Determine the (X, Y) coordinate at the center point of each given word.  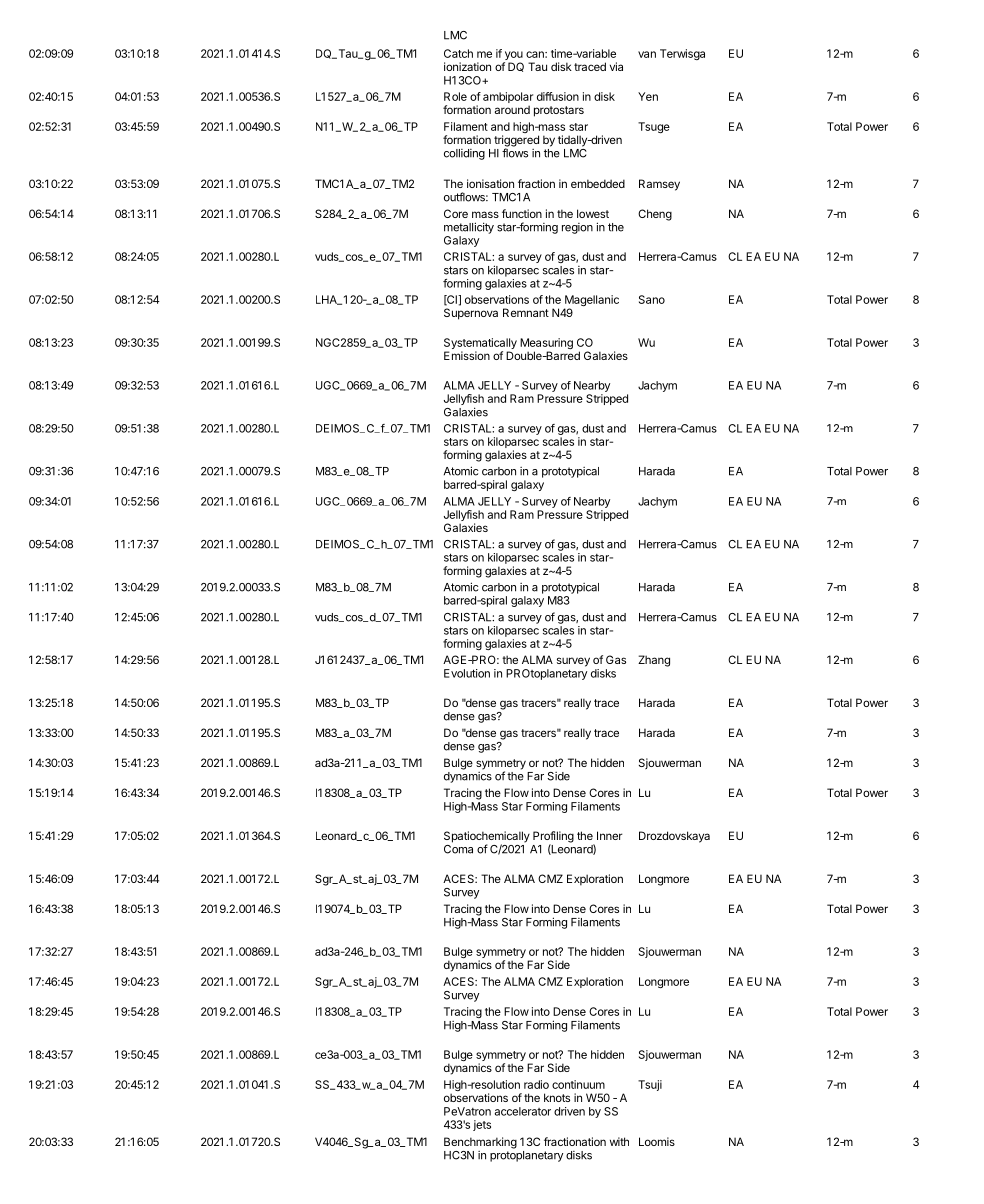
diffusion (558, 96)
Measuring (546, 345)
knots (557, 1097)
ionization (467, 66)
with (619, 1141)
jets (482, 1125)
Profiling (553, 838)
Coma (458, 848)
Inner (610, 835)
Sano (652, 299)
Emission (467, 355)
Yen (648, 96)
